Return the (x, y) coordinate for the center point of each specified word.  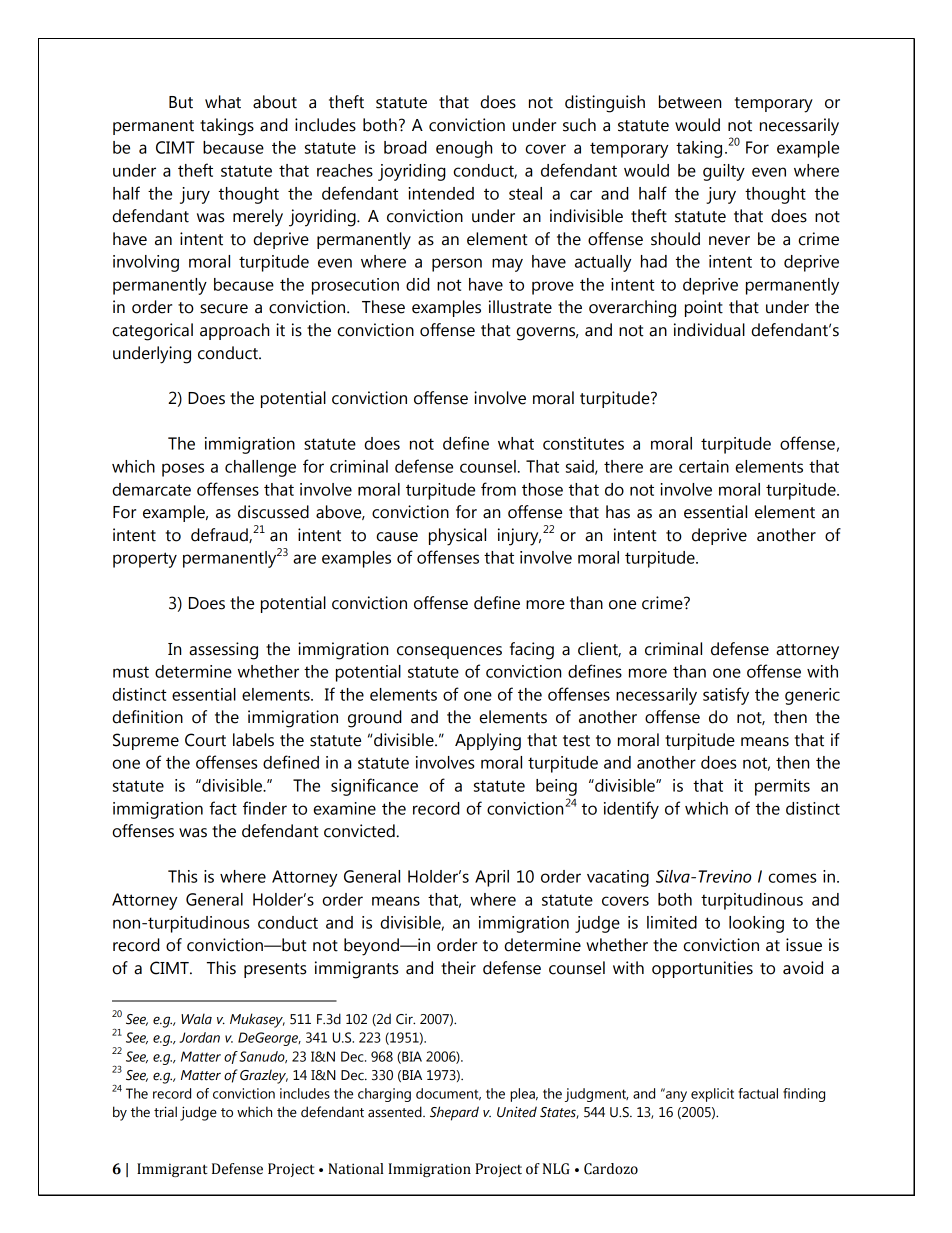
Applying (488, 742)
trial (165, 1112)
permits (782, 787)
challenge (260, 468)
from (498, 489)
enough (464, 149)
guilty (724, 172)
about (275, 102)
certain (704, 466)
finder (265, 808)
